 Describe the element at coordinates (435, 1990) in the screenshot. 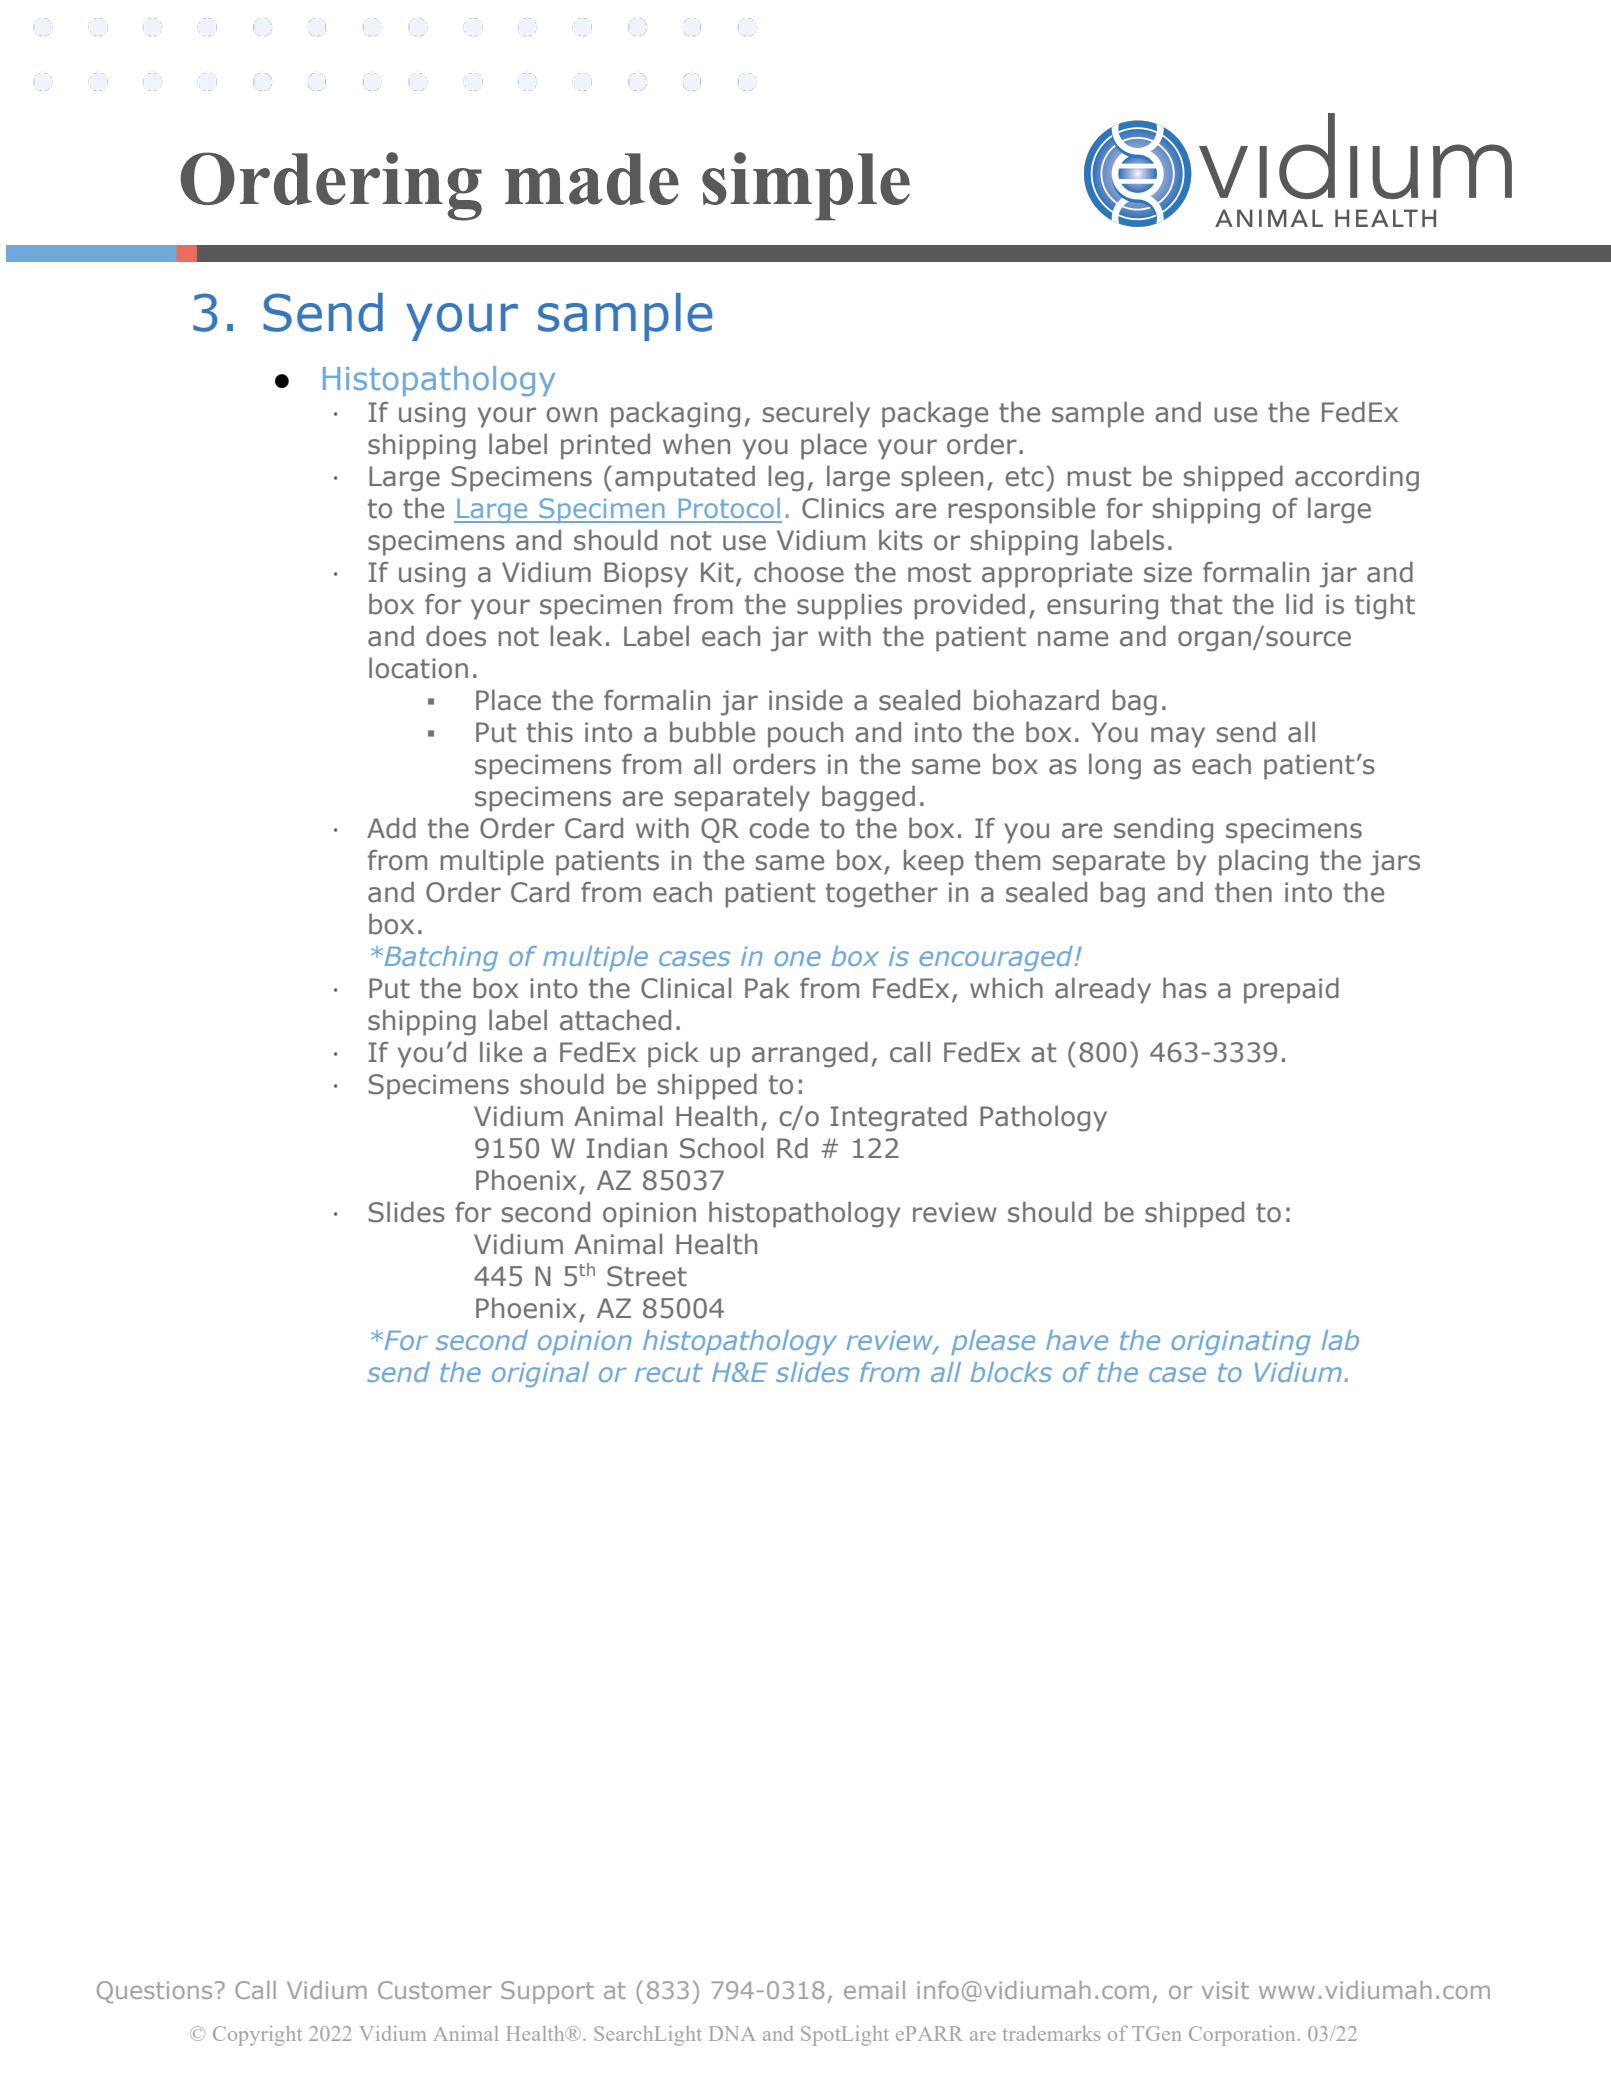

I see `Customer` at that location.
